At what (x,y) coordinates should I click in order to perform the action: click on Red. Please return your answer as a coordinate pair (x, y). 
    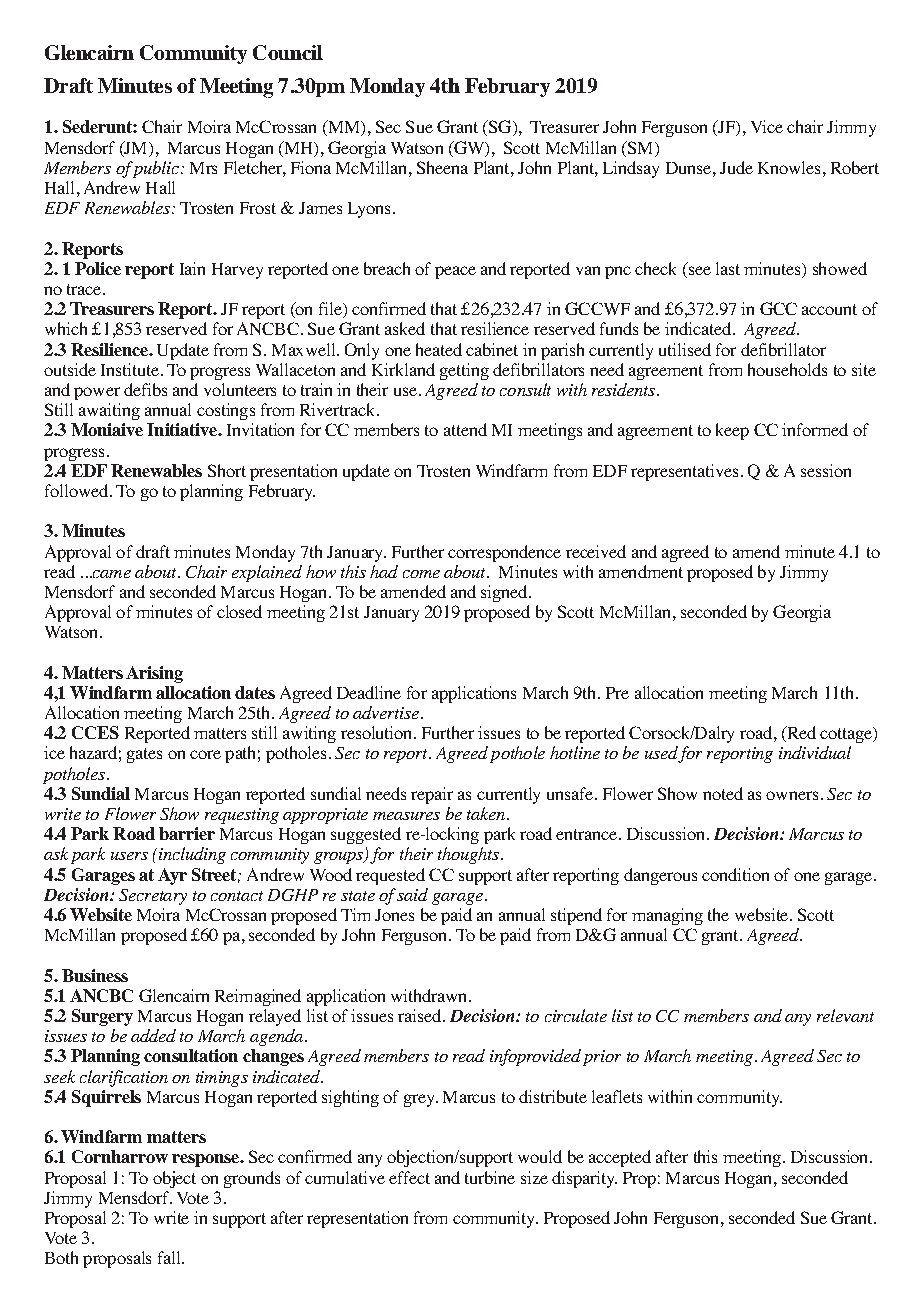
    Looking at the image, I should click on (800, 734).
